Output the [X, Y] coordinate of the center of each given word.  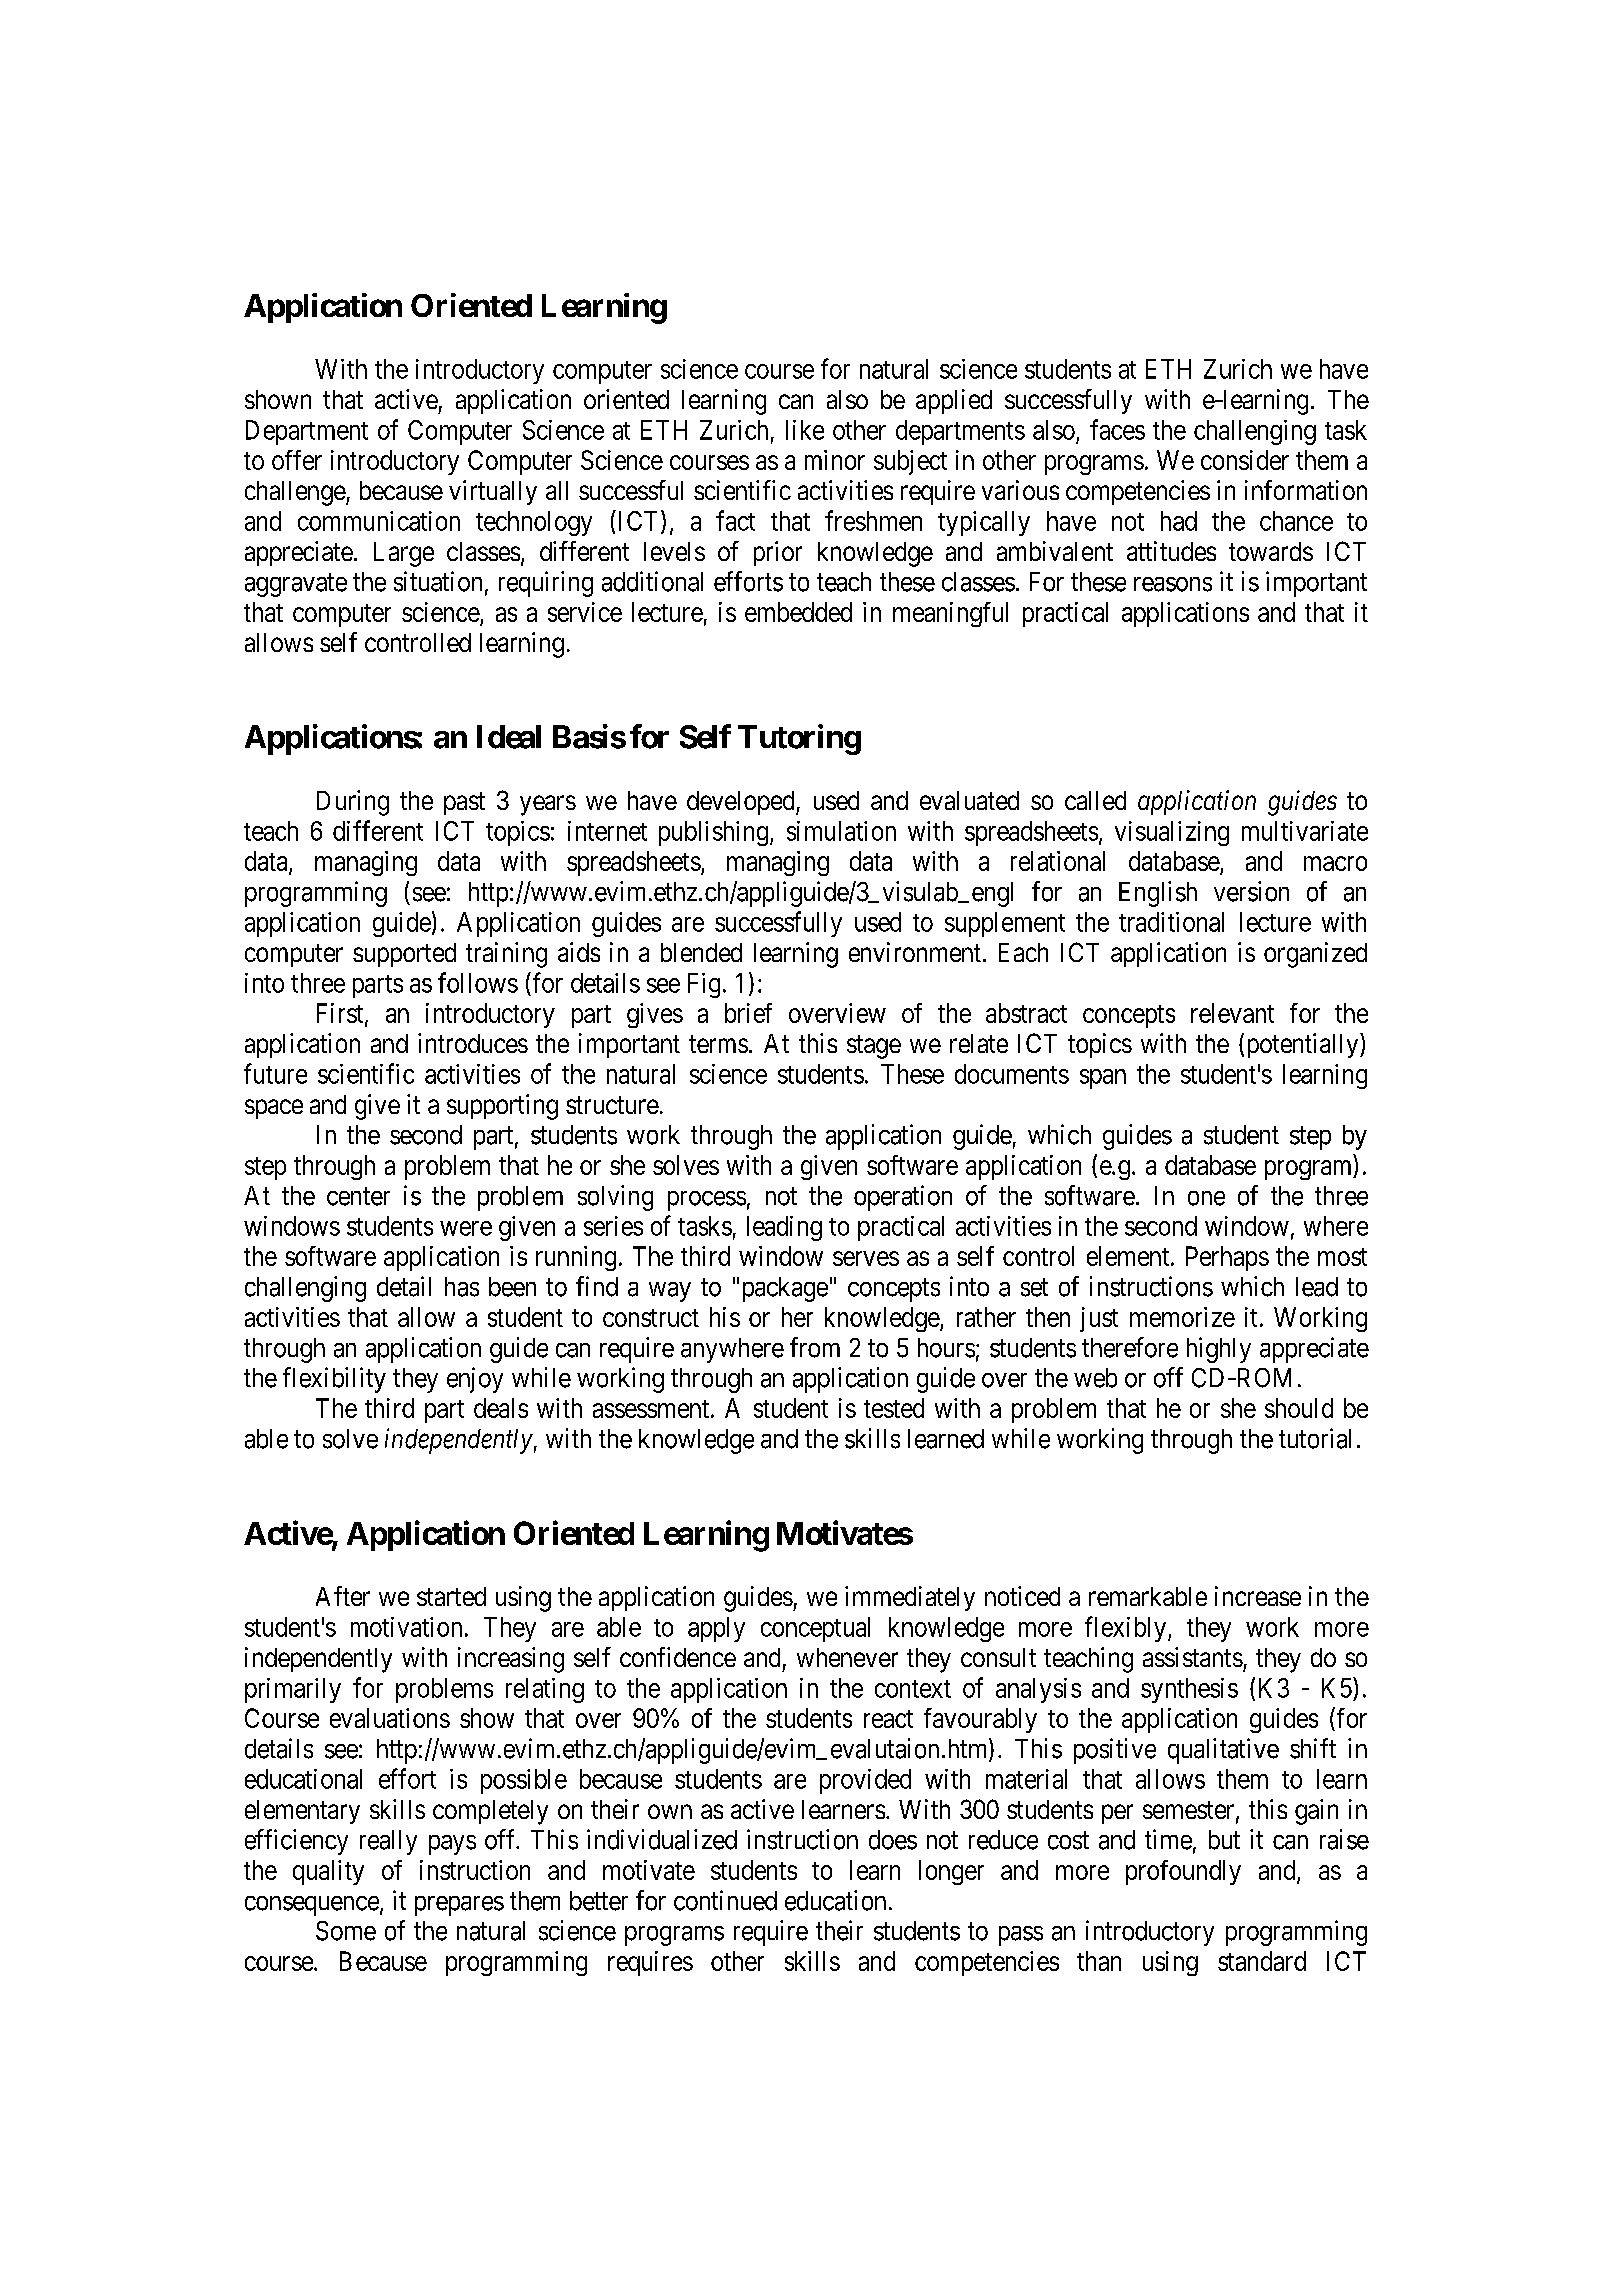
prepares [459, 1906]
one [1206, 1198]
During [353, 803]
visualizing [1172, 833]
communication [379, 521]
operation [903, 1198]
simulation [841, 831]
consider [1245, 460]
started [451, 1596]
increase [1258, 1596]
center [358, 1196]
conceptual [815, 1629]
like [805, 430]
